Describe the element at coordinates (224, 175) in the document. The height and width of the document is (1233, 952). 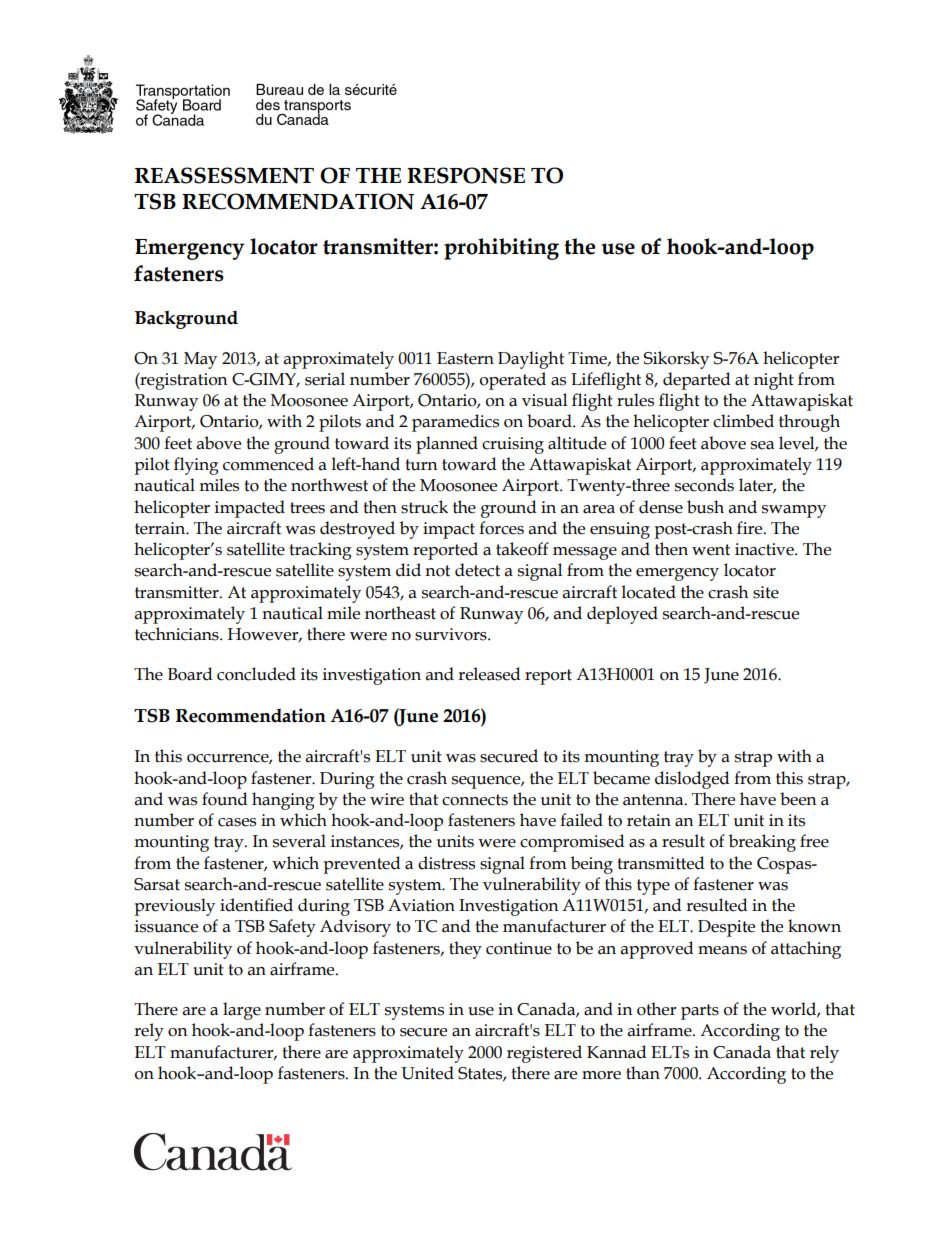
I see `REASSESSMENT` at that location.
